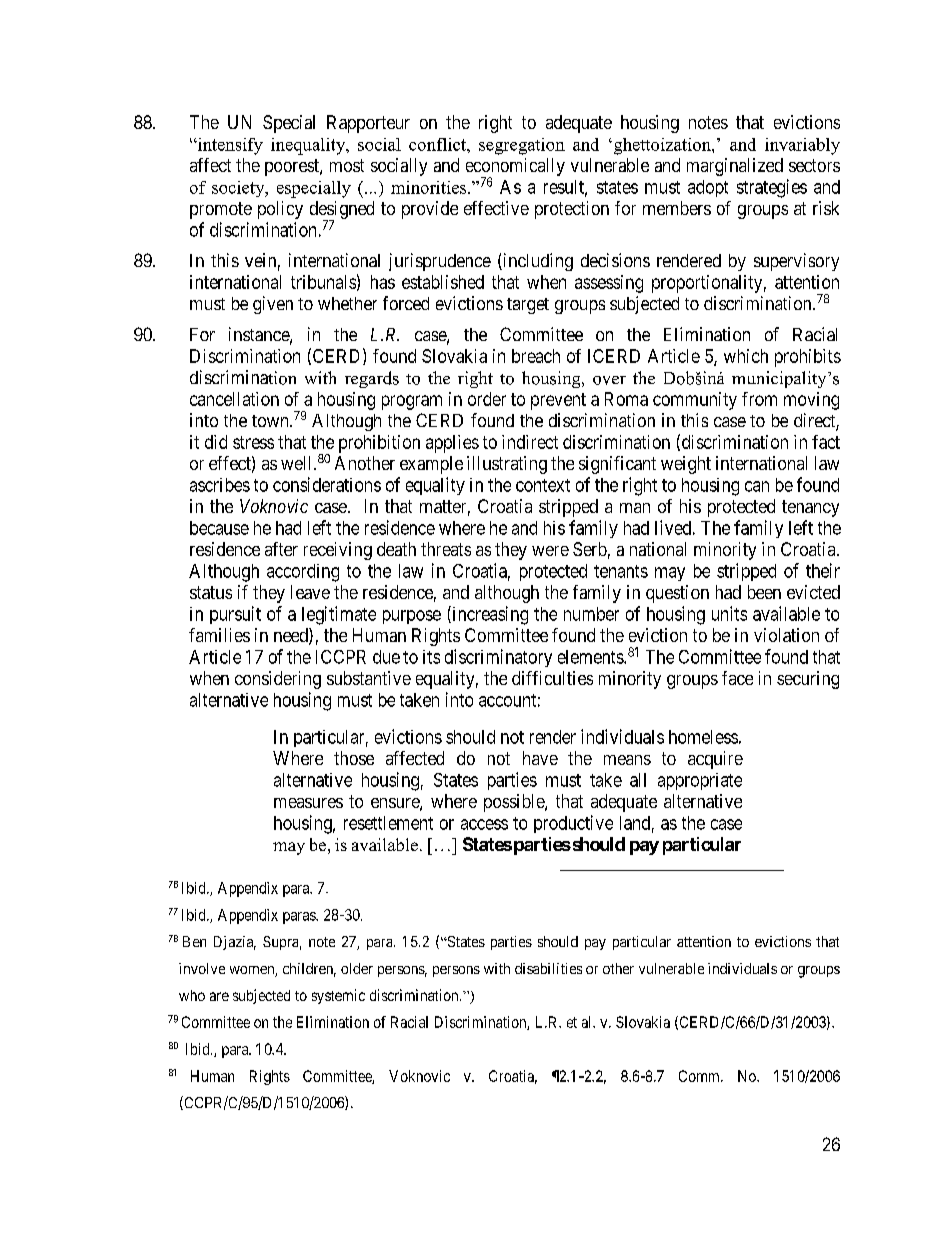 This image has width=952, height=1233. Describe the element at coordinates (219, 996) in the image. I see `are` at that location.
